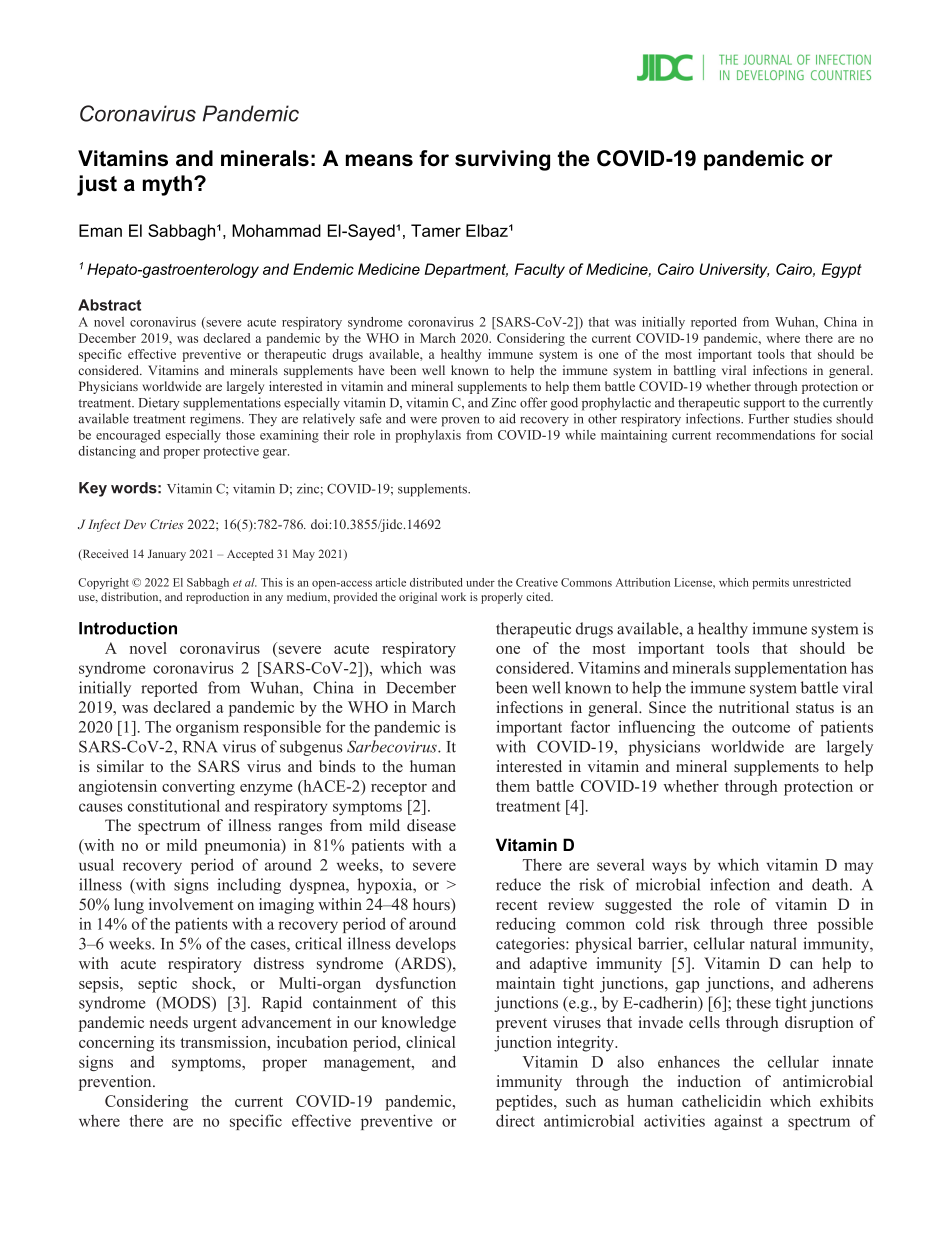 This document has height=1233, width=952. I want to click on myth, so click(167, 185).
